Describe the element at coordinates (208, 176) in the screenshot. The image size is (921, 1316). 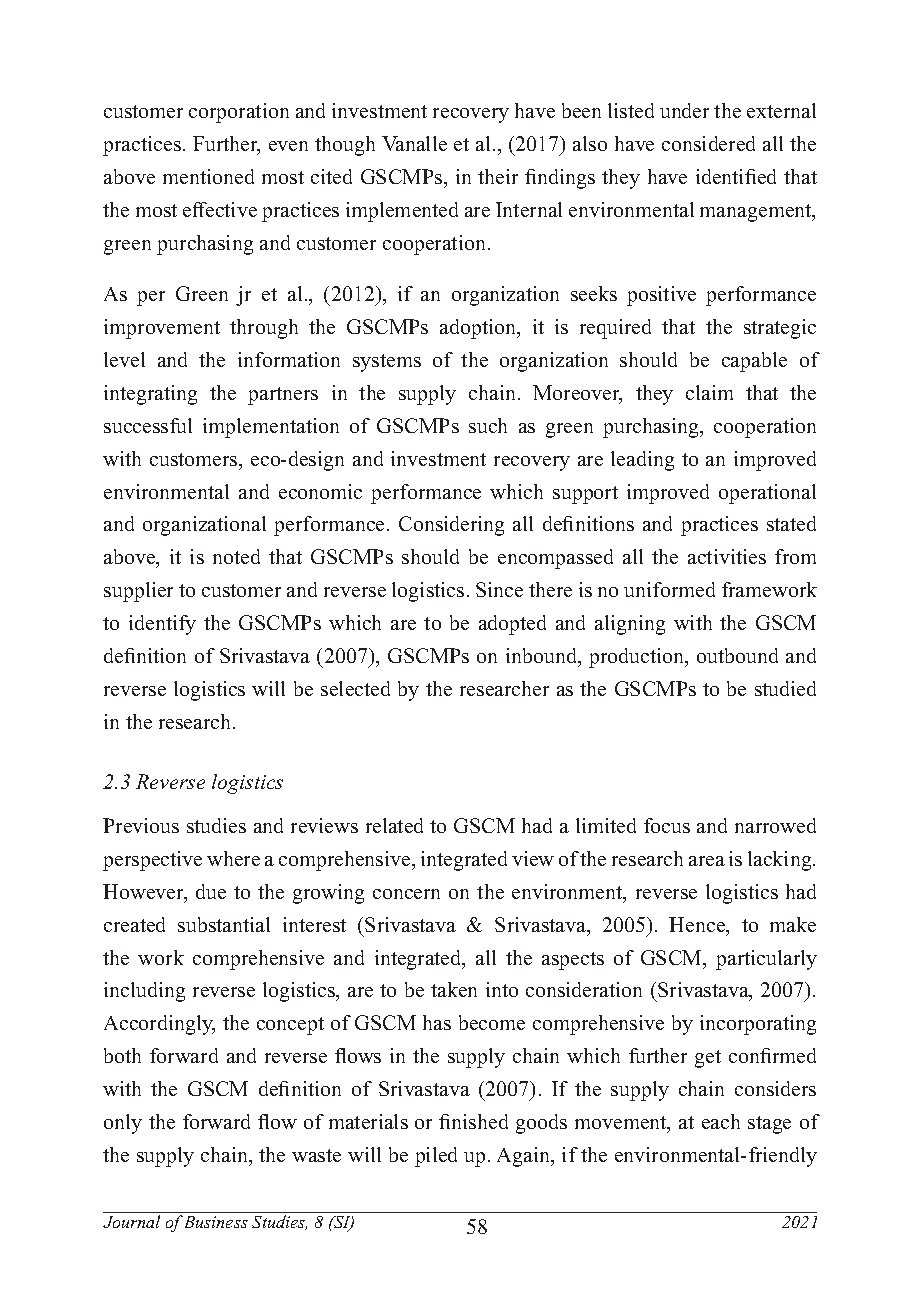
I see `mentioned` at that location.
